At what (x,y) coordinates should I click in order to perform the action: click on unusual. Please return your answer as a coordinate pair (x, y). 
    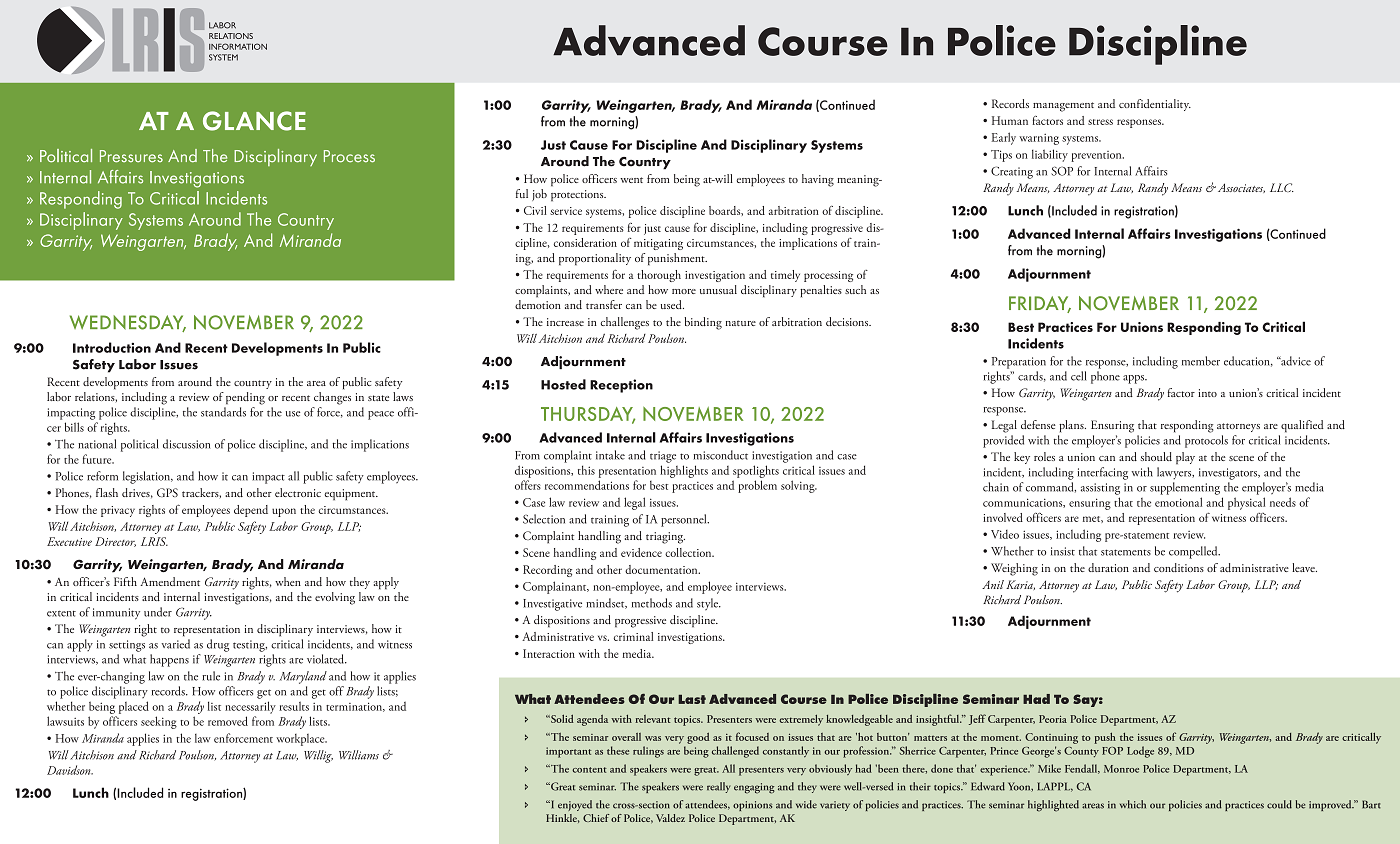
    Looking at the image, I should click on (718, 289).
